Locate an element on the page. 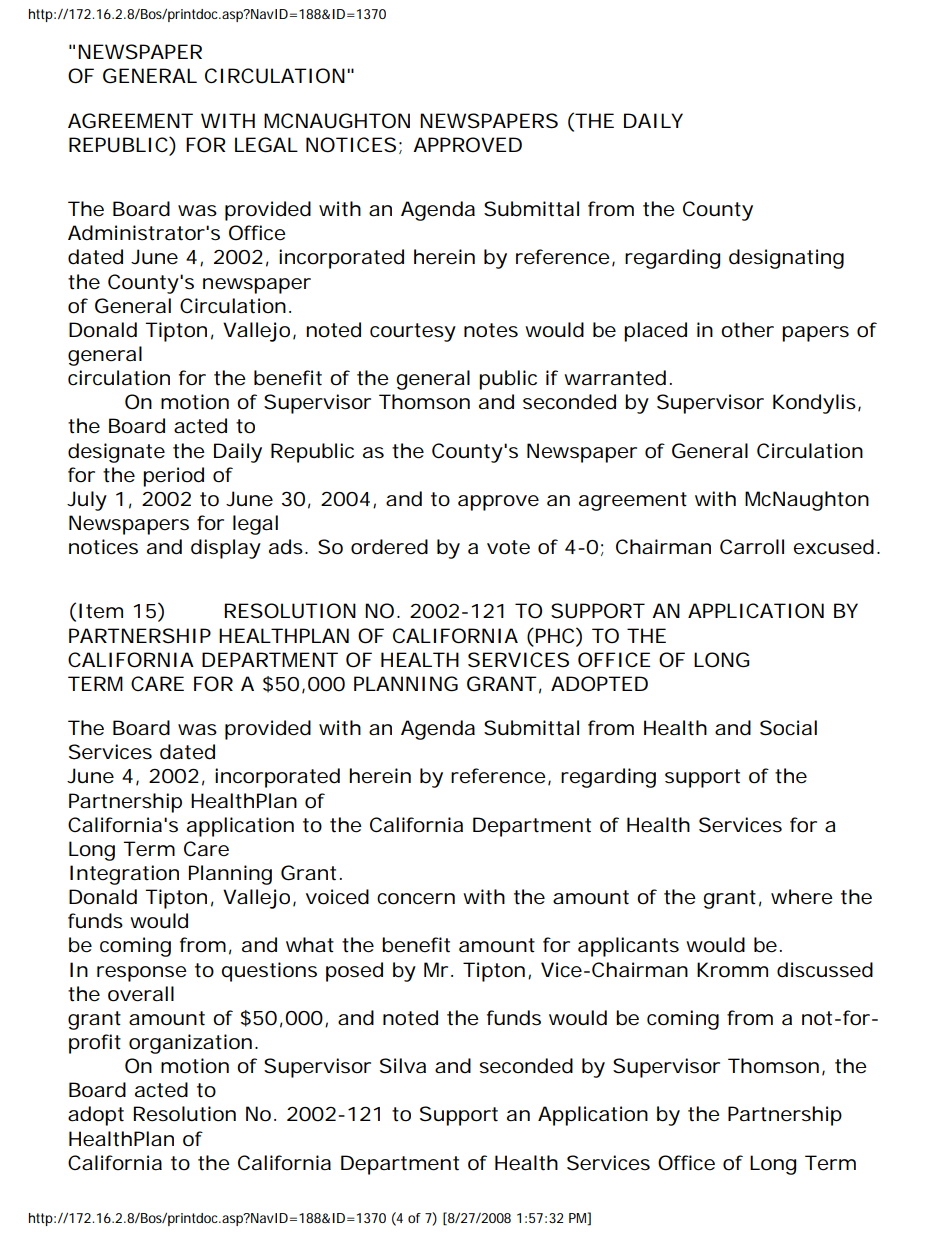 Image resolution: width=952 pixels, height=1233 pixels. overall is located at coordinates (141, 994).
